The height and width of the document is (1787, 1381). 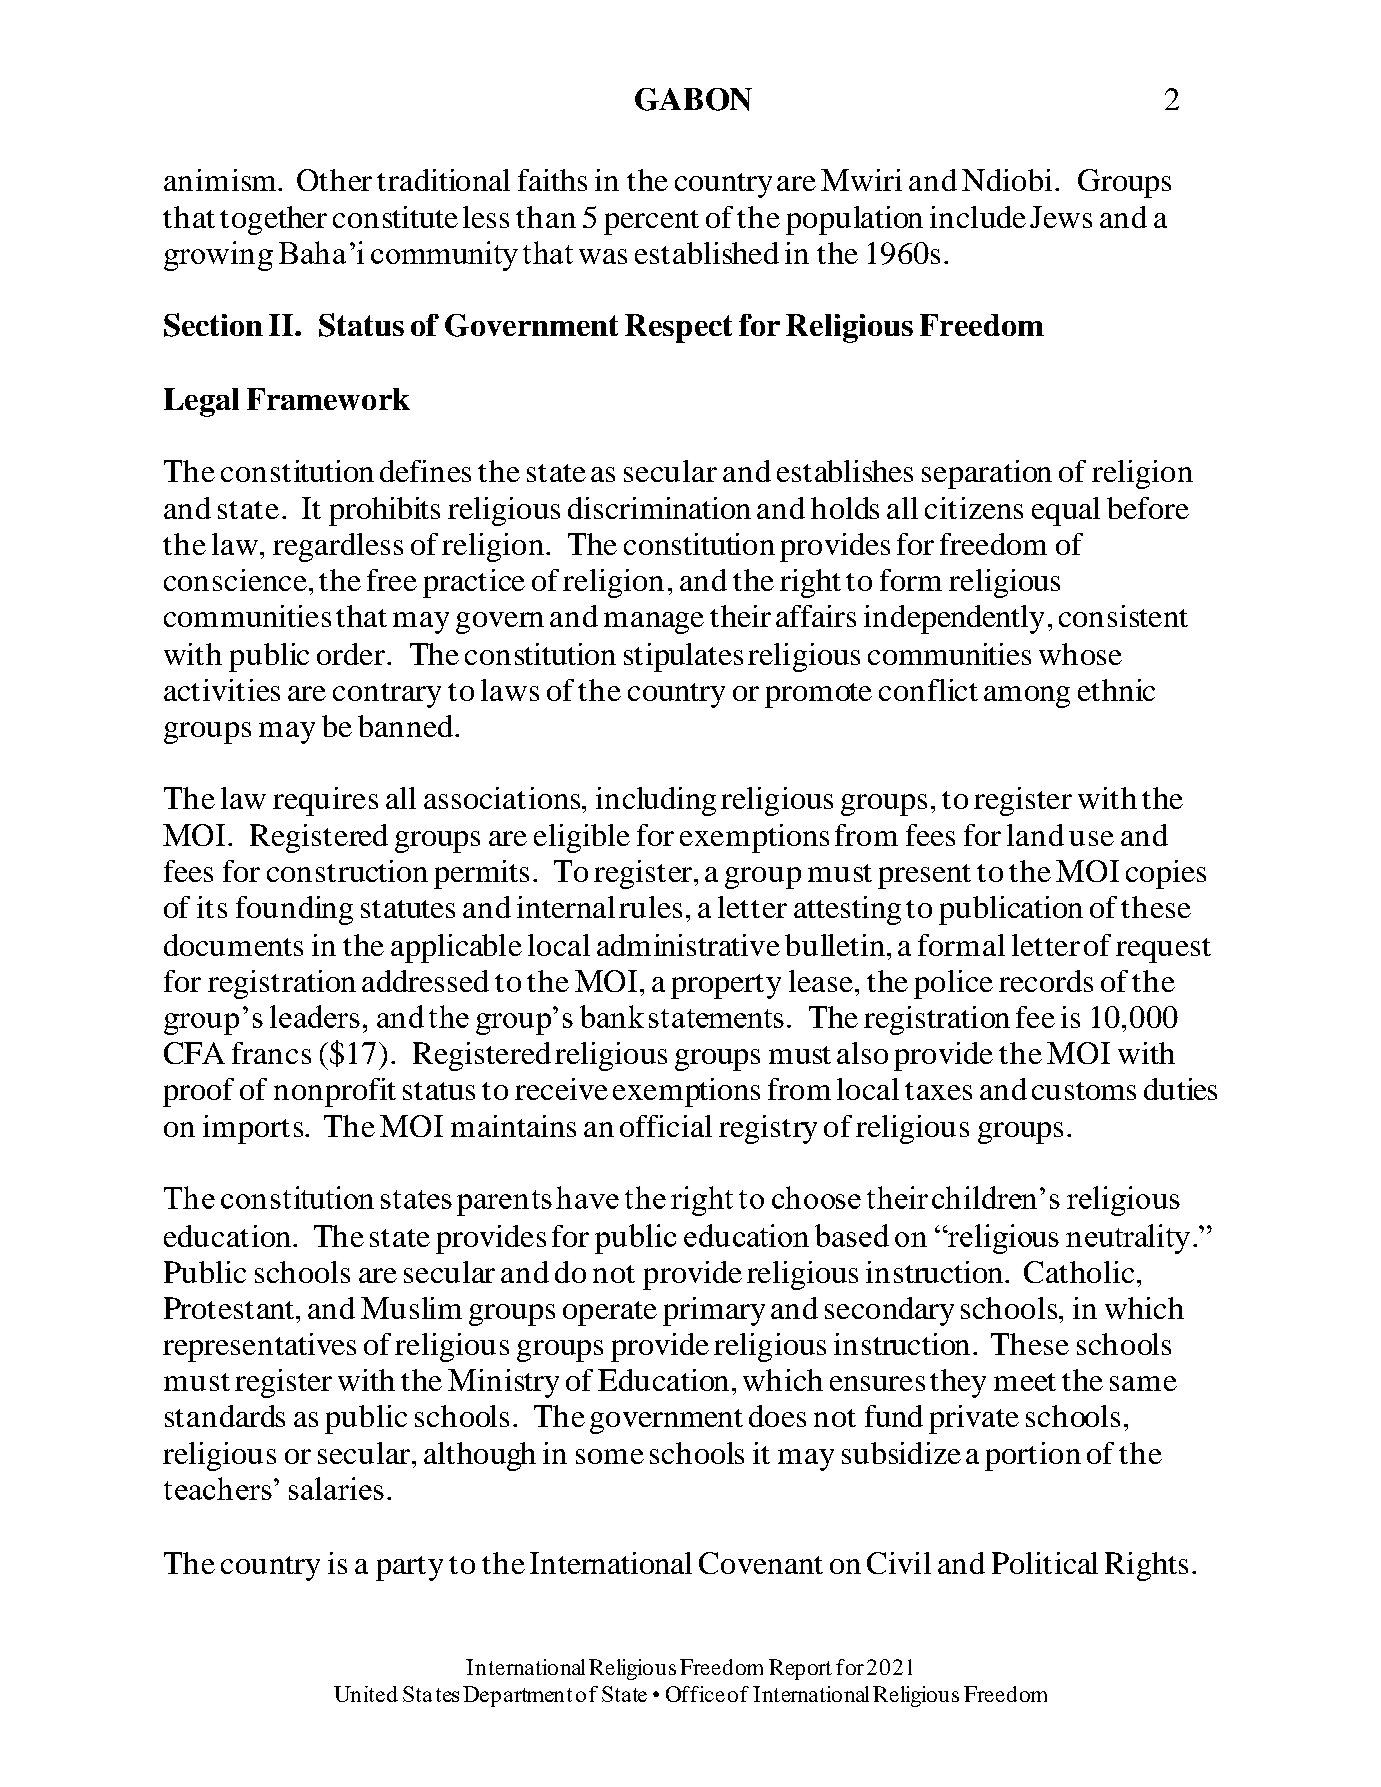 I want to click on rules, so click(x=650, y=907).
